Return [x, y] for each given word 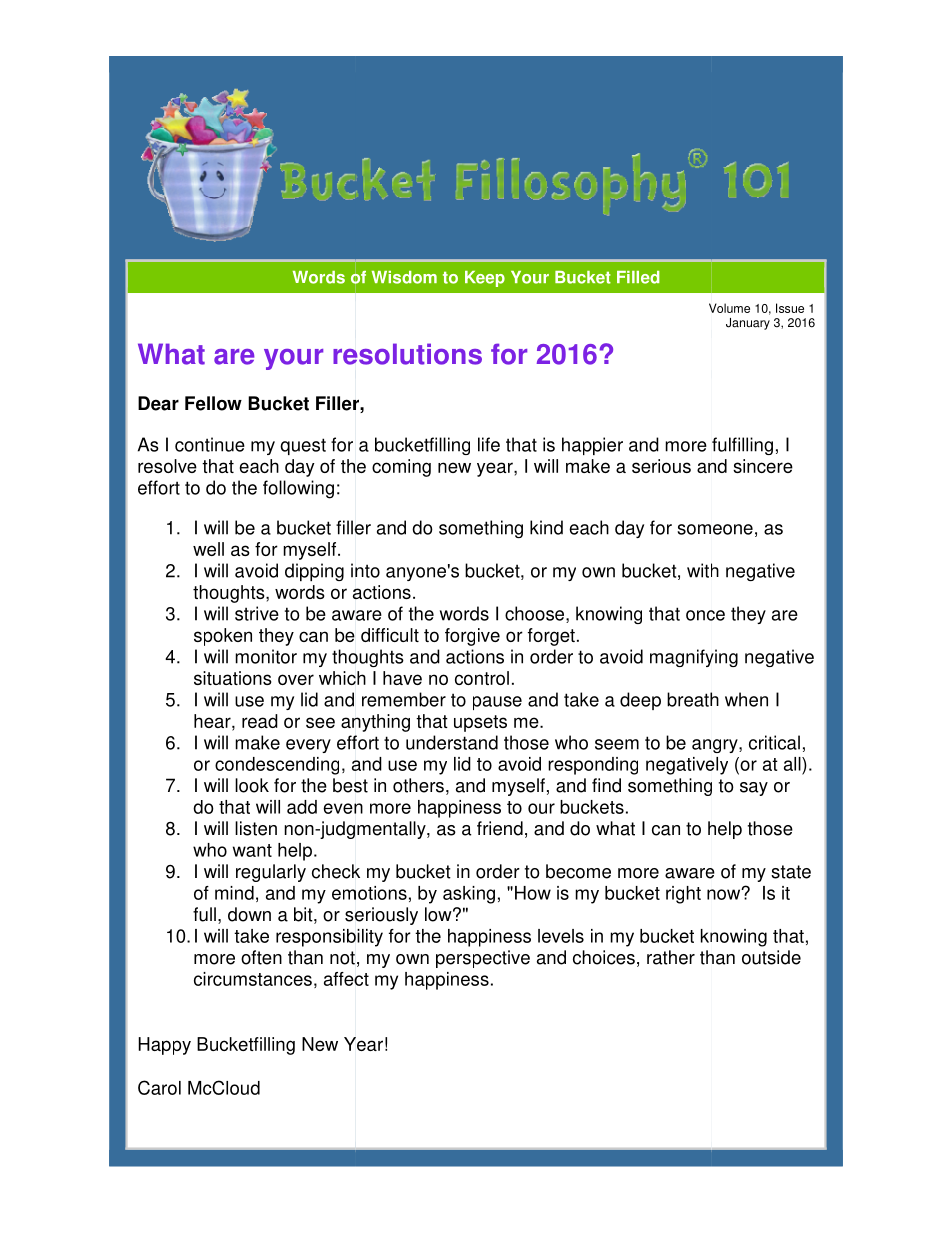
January [748, 324]
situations [233, 678]
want [252, 850]
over [296, 679]
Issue [790, 308]
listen [256, 828]
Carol [159, 1087]
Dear [158, 403]
